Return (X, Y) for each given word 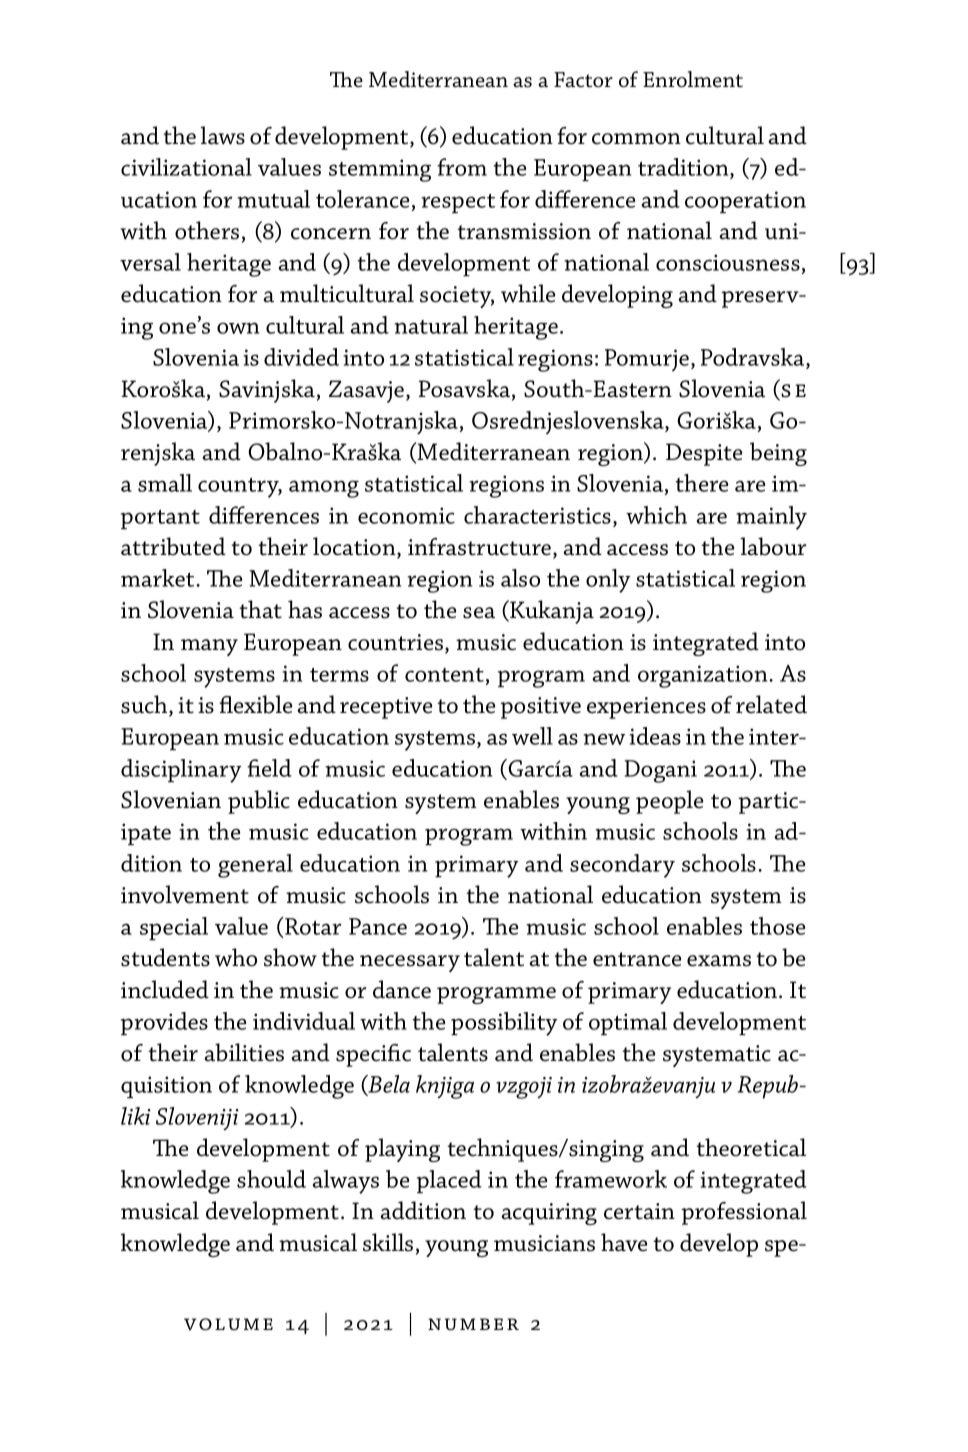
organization (704, 676)
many (209, 647)
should (271, 1179)
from (462, 167)
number (473, 1324)
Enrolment (693, 79)
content (444, 675)
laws (222, 135)
